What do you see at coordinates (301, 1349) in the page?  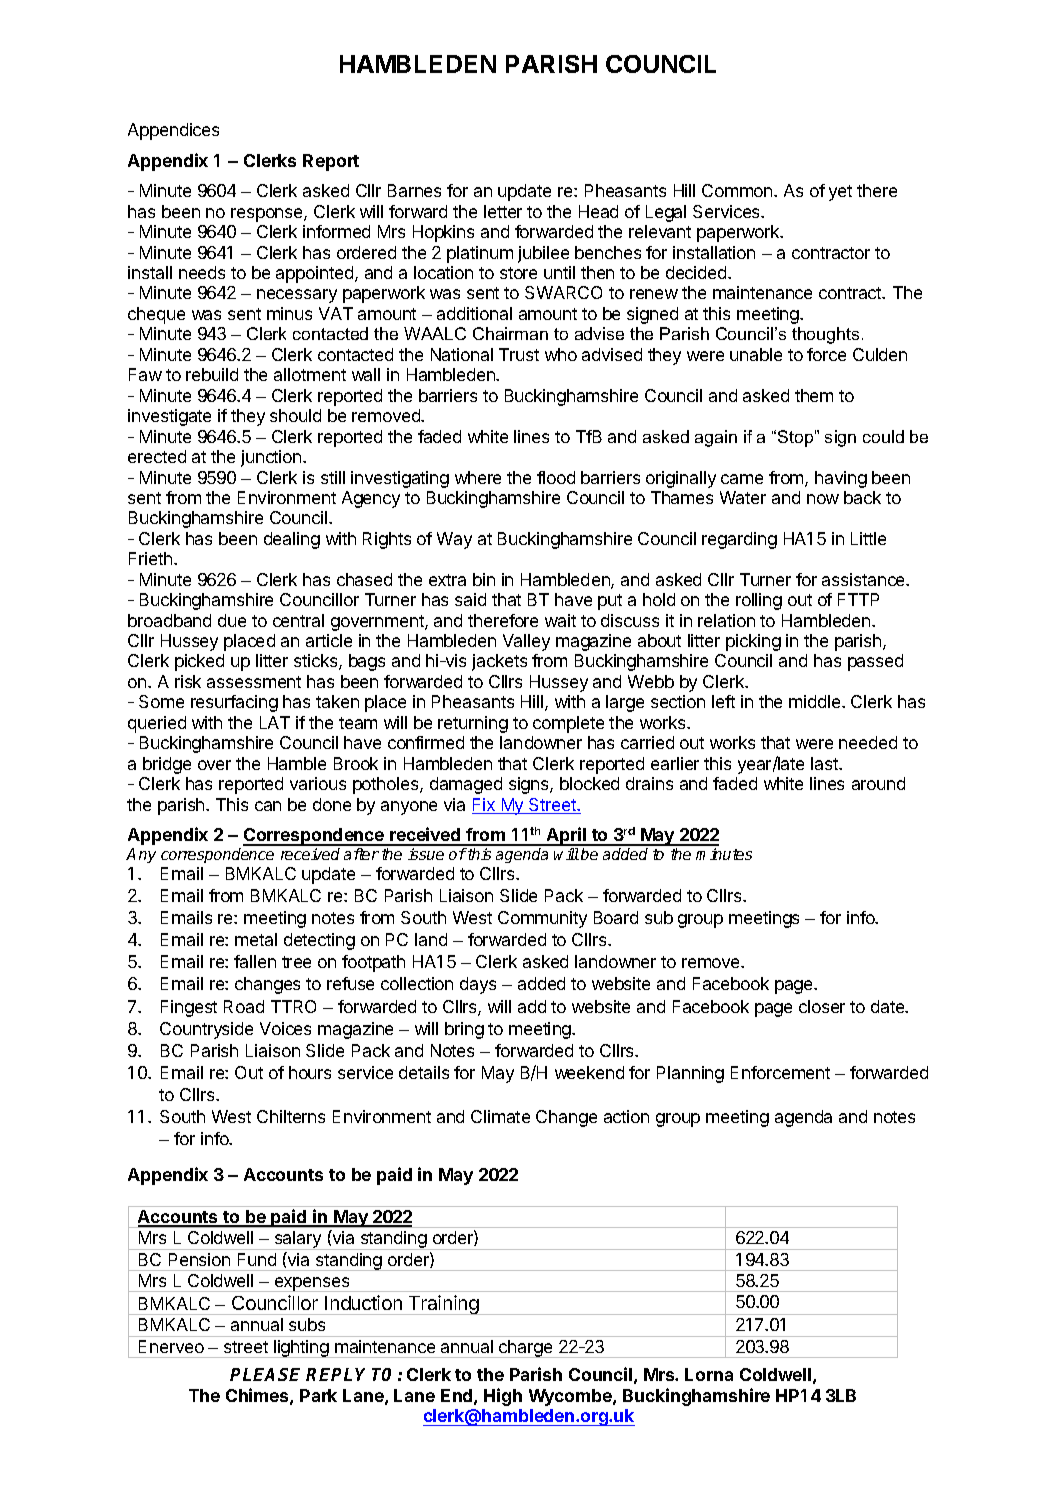 I see `lighting` at bounding box center [301, 1349].
